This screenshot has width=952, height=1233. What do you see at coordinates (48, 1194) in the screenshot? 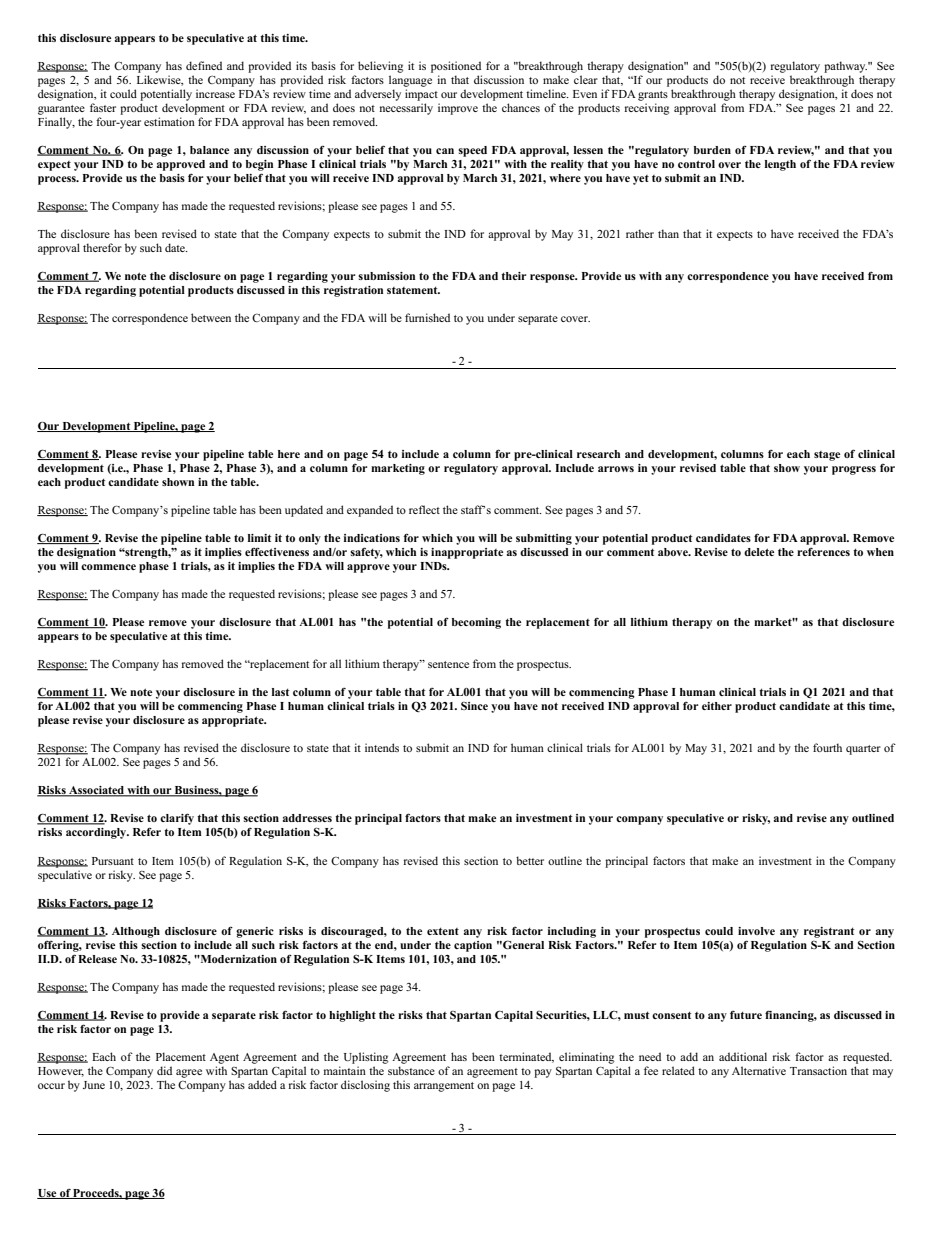
I see `Use` at bounding box center [48, 1194].
